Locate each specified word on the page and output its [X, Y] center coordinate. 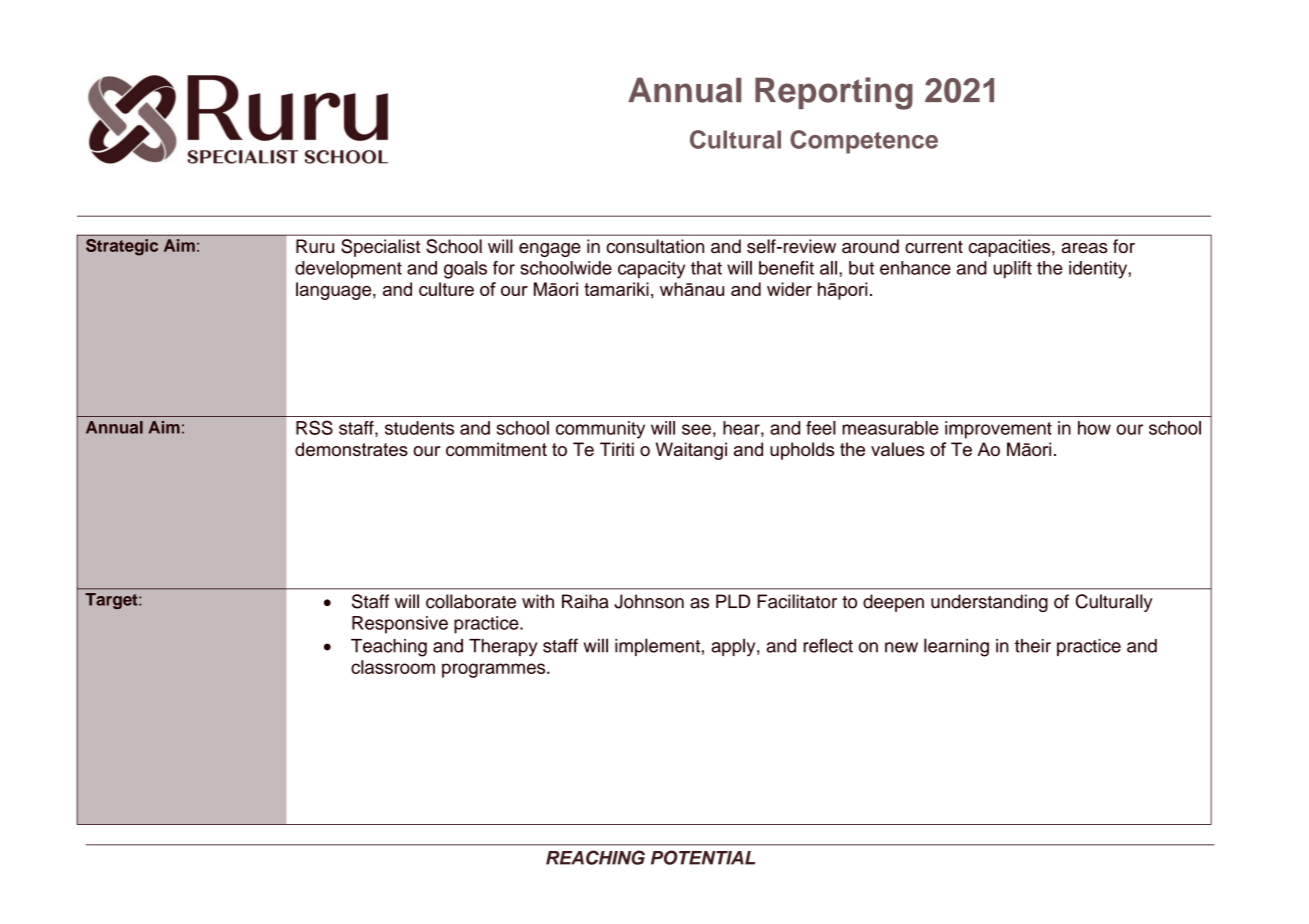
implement [657, 647]
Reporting [834, 93]
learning [956, 647]
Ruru [315, 246]
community [600, 430]
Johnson [649, 601]
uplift [1012, 270]
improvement [998, 430]
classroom [393, 667]
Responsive [400, 625]
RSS [314, 427]
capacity [651, 270]
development [348, 270]
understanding [989, 603]
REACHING [595, 857]
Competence [864, 142]
